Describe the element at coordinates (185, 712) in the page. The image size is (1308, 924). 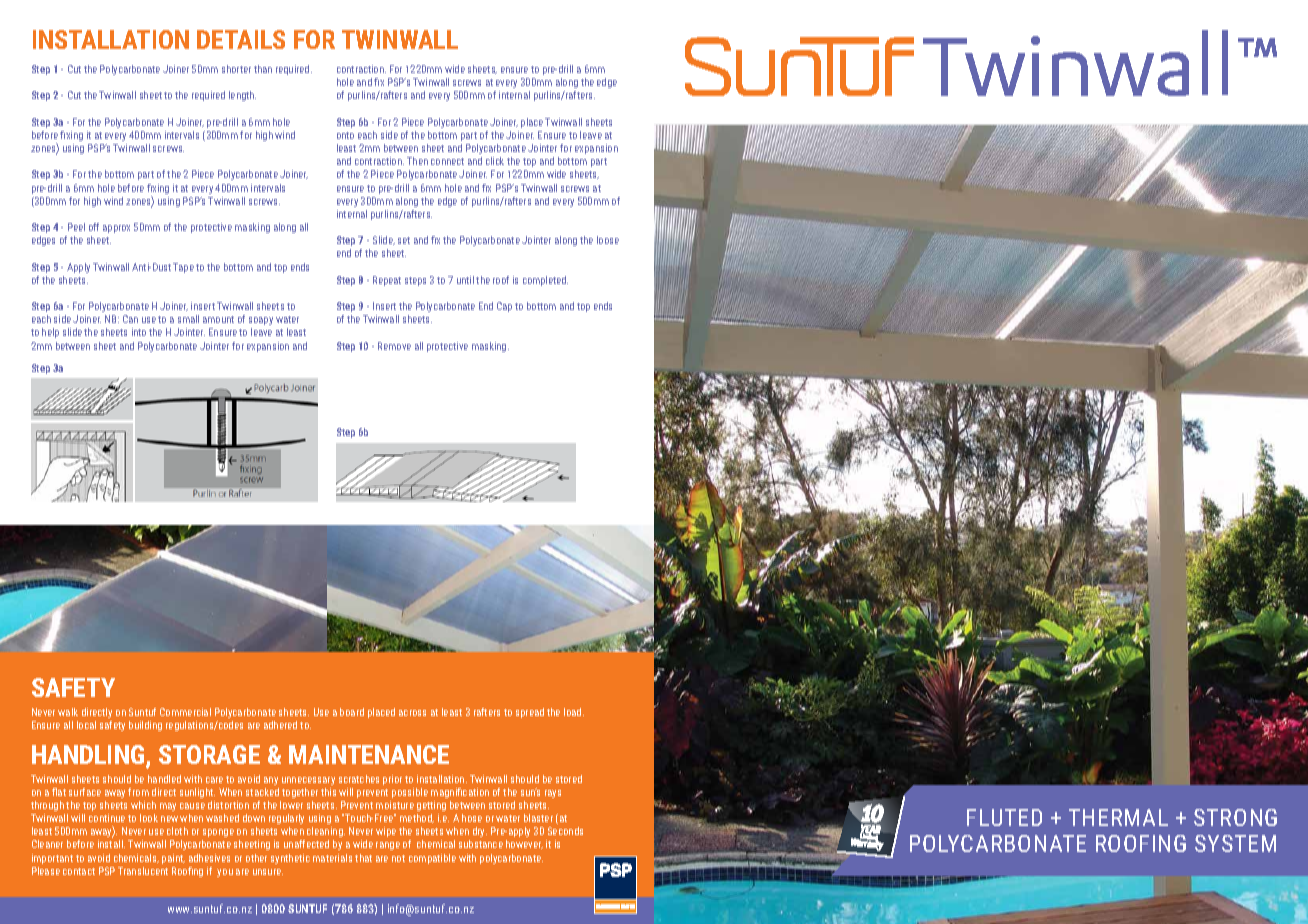
I see `Commercial` at that location.
